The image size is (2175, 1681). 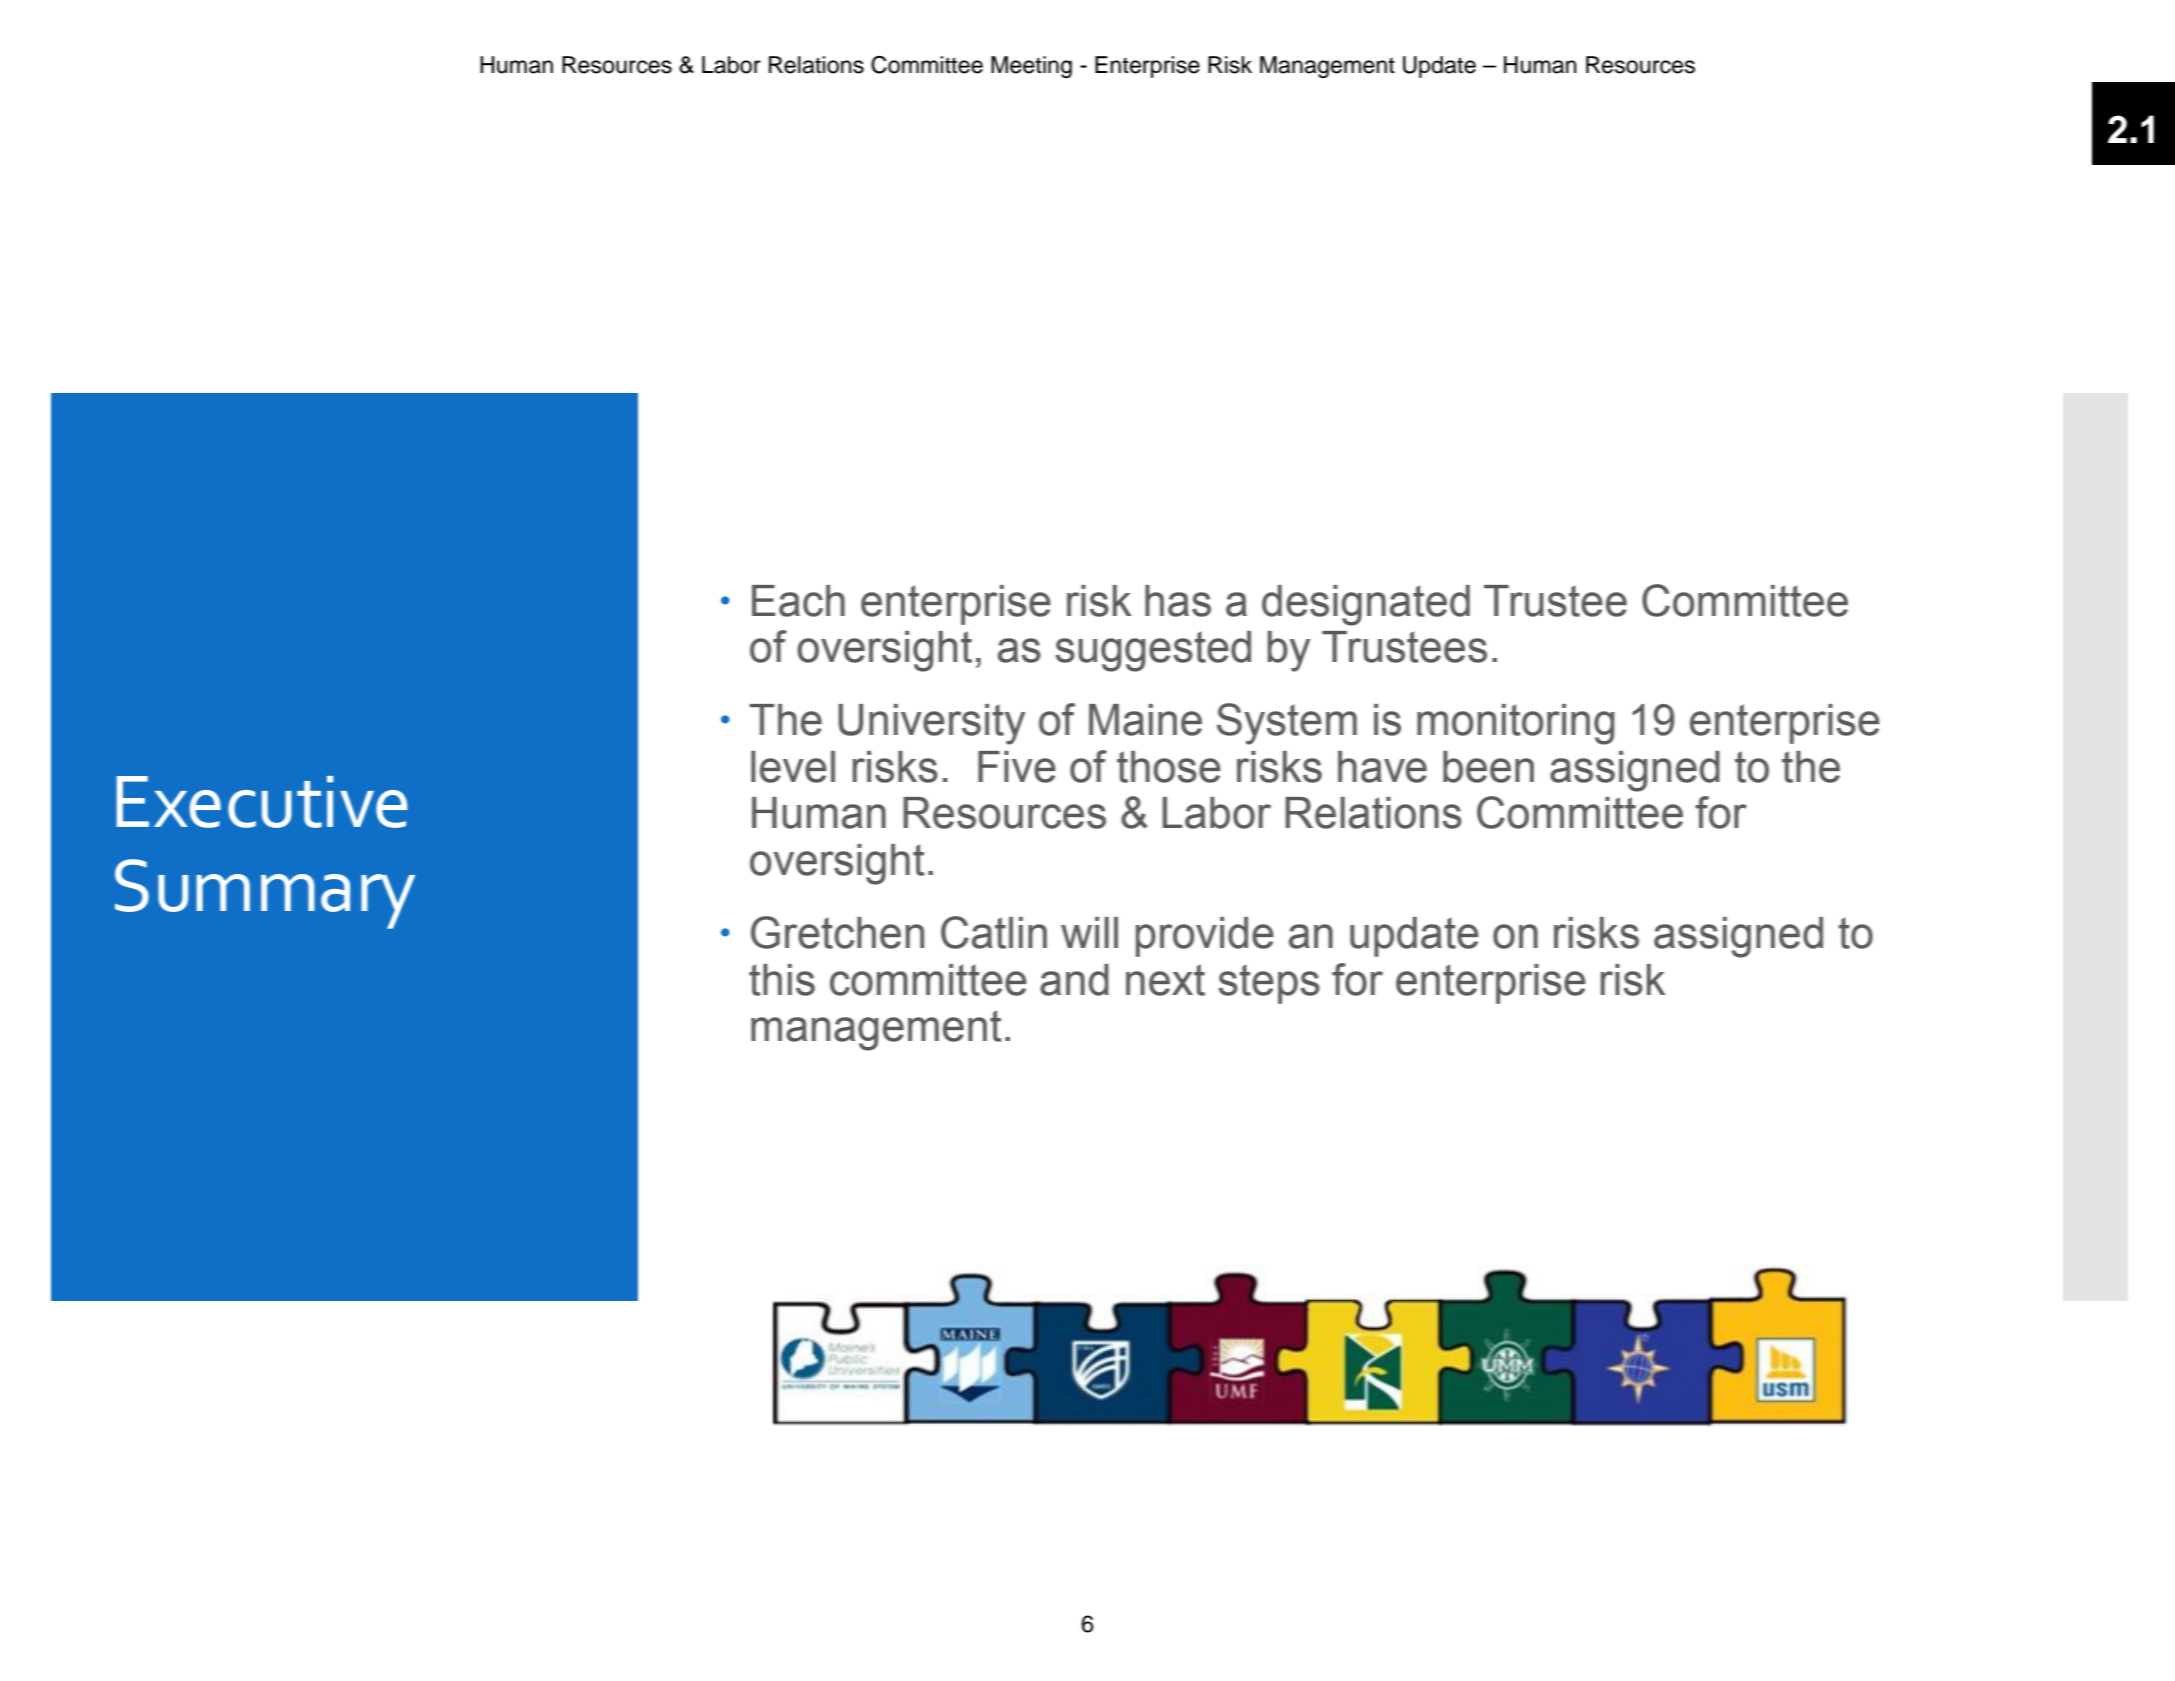 What do you see at coordinates (1366, 605) in the screenshot?
I see `designated` at bounding box center [1366, 605].
